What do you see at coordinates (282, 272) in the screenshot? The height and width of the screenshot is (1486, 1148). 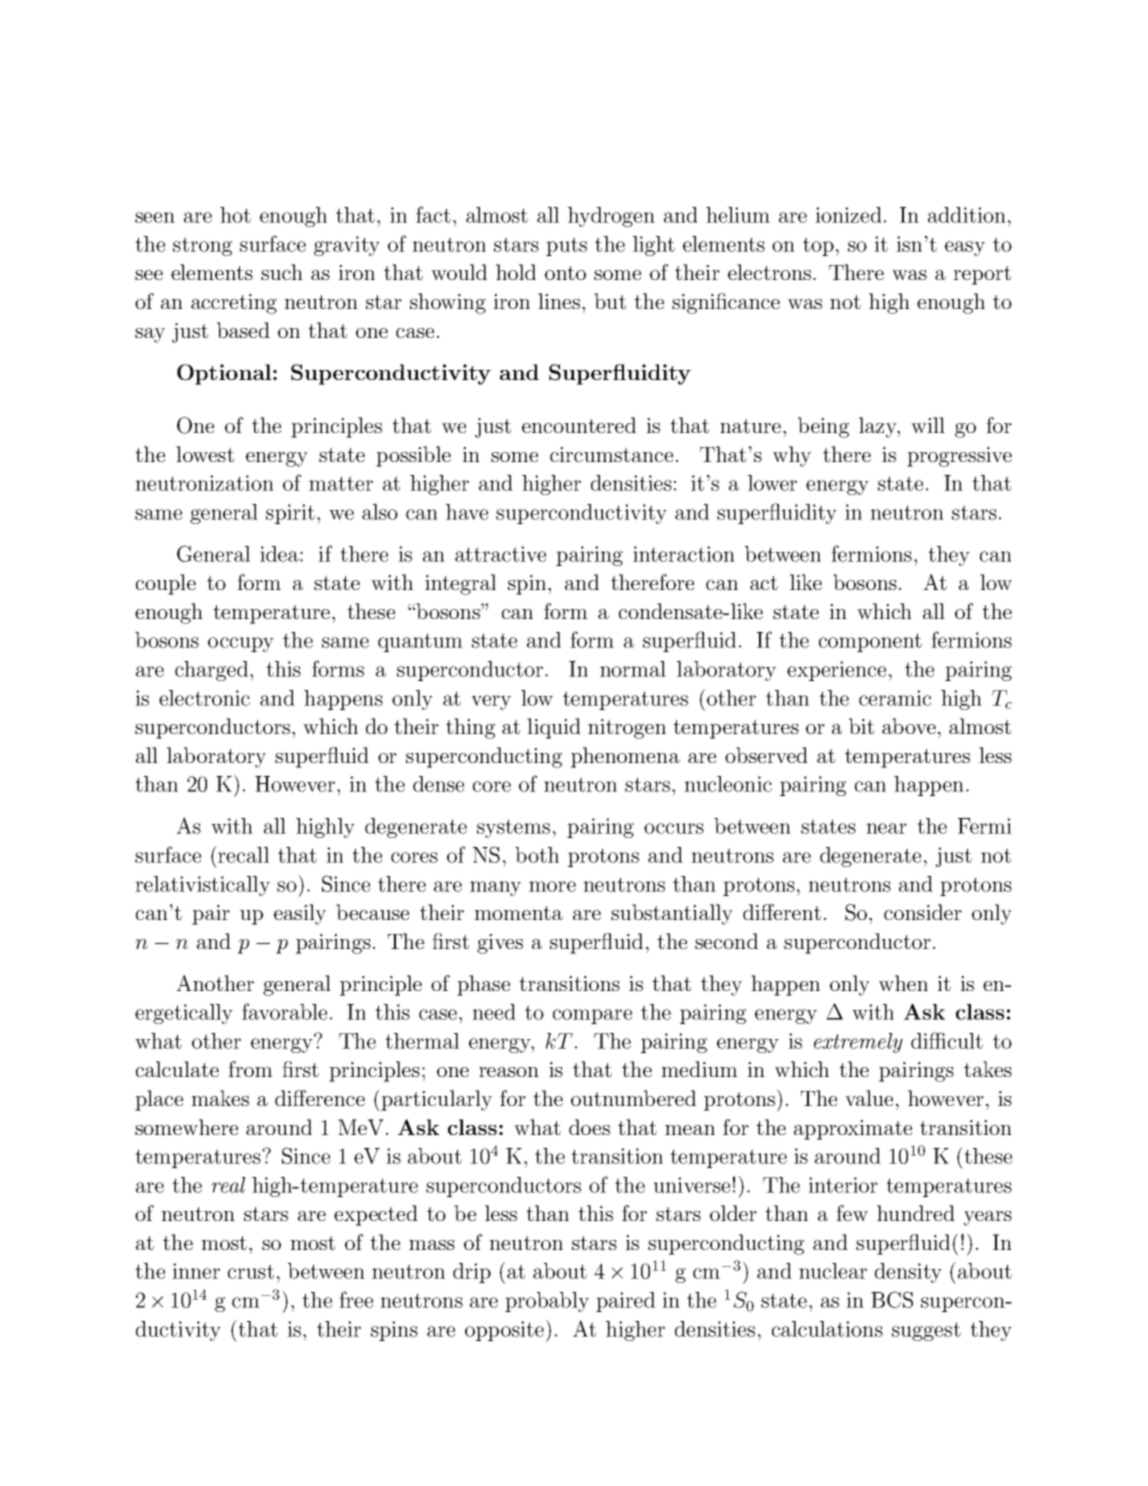 I see `such` at bounding box center [282, 272].
